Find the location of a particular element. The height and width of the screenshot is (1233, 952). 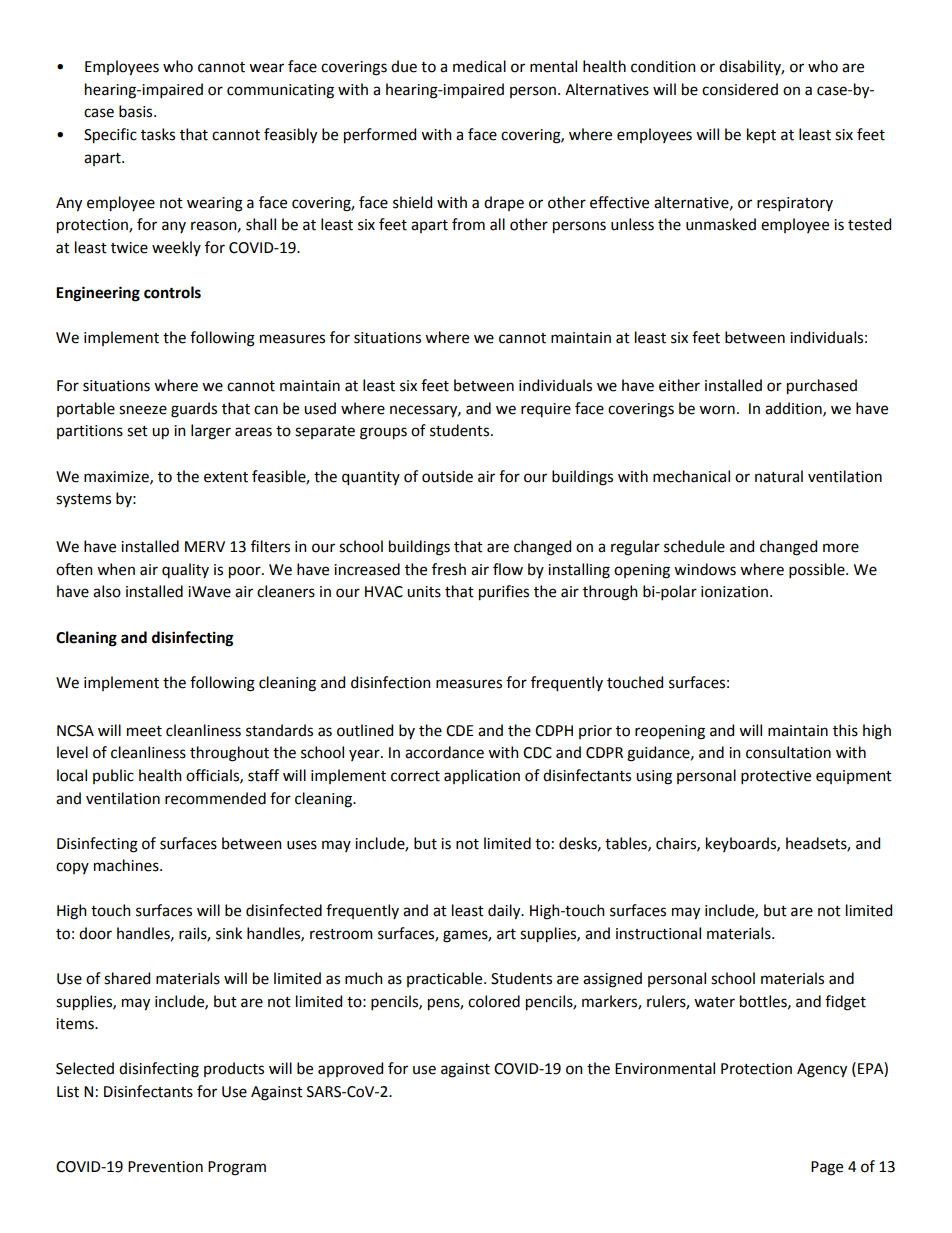

purchased is located at coordinates (822, 387).
